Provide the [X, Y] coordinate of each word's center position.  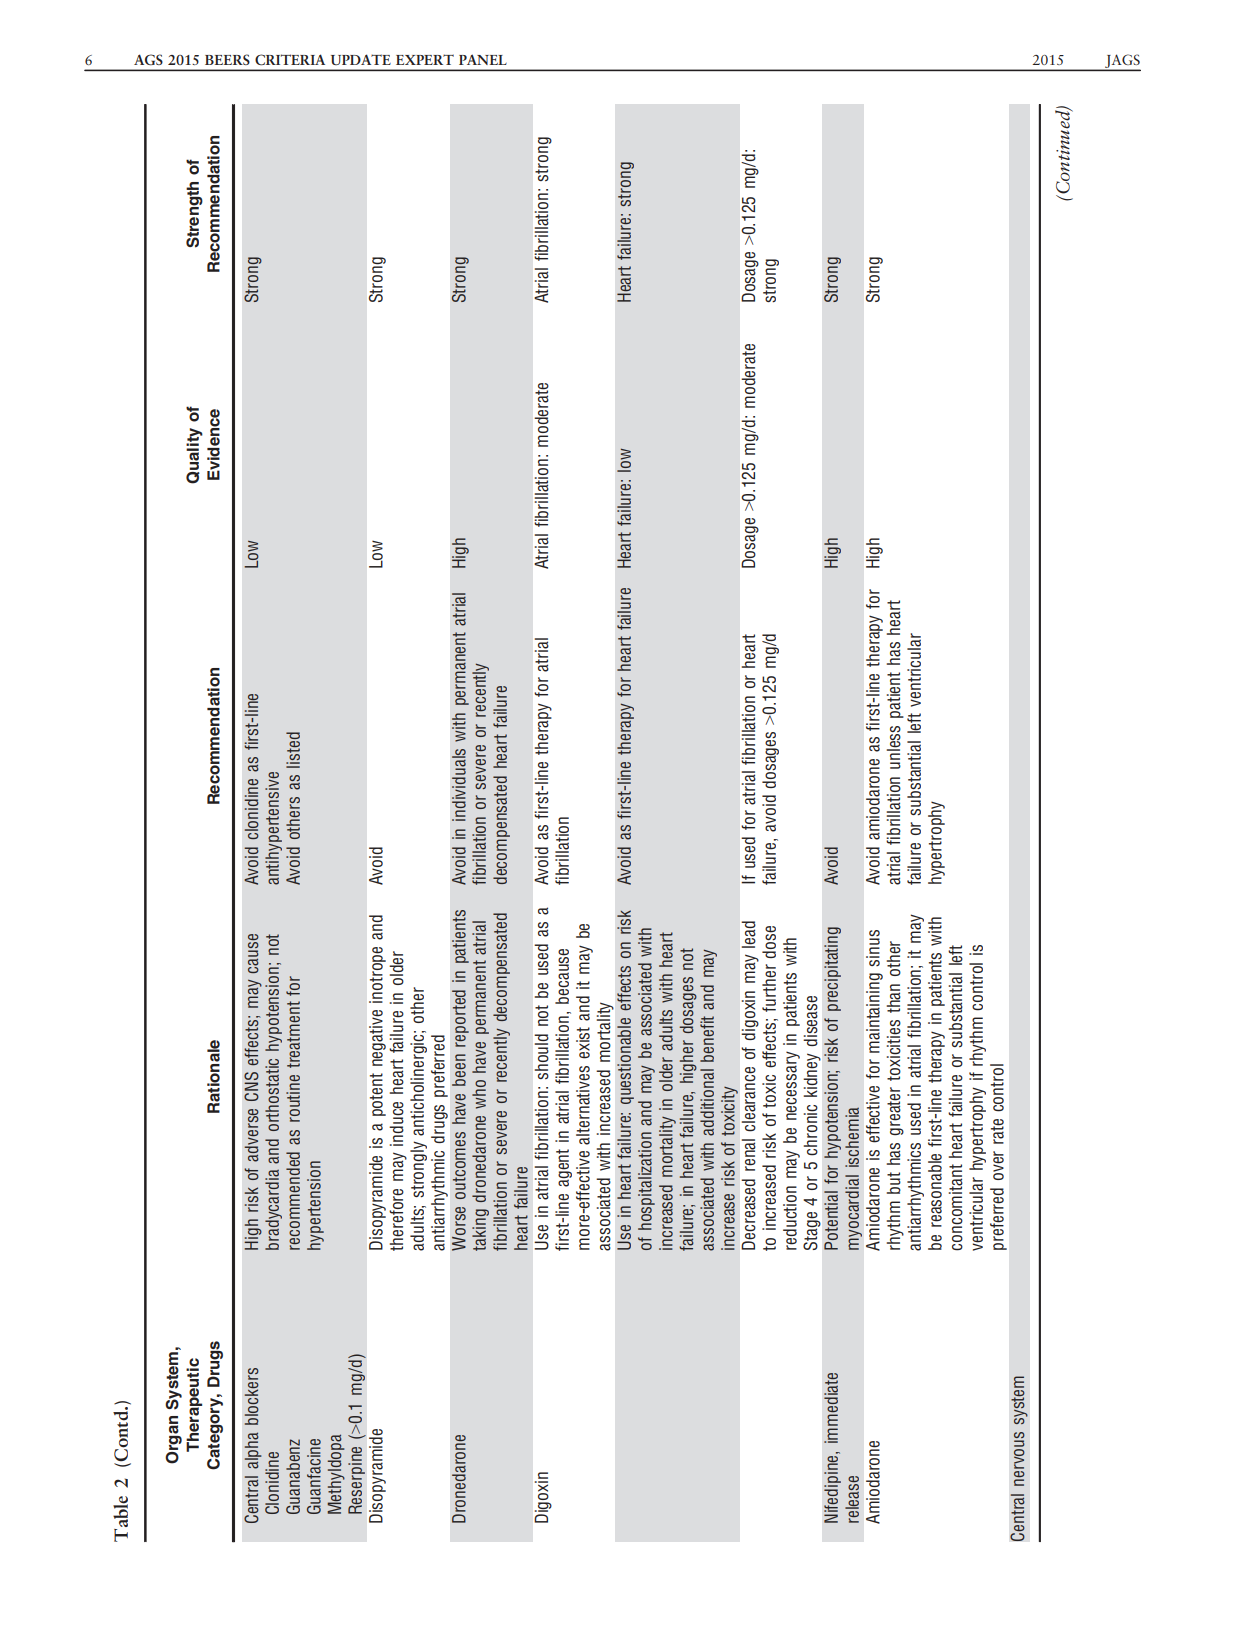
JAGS [1122, 62]
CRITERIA [290, 59]
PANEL [483, 59]
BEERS [227, 59]
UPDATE [361, 59]
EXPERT [425, 59]
